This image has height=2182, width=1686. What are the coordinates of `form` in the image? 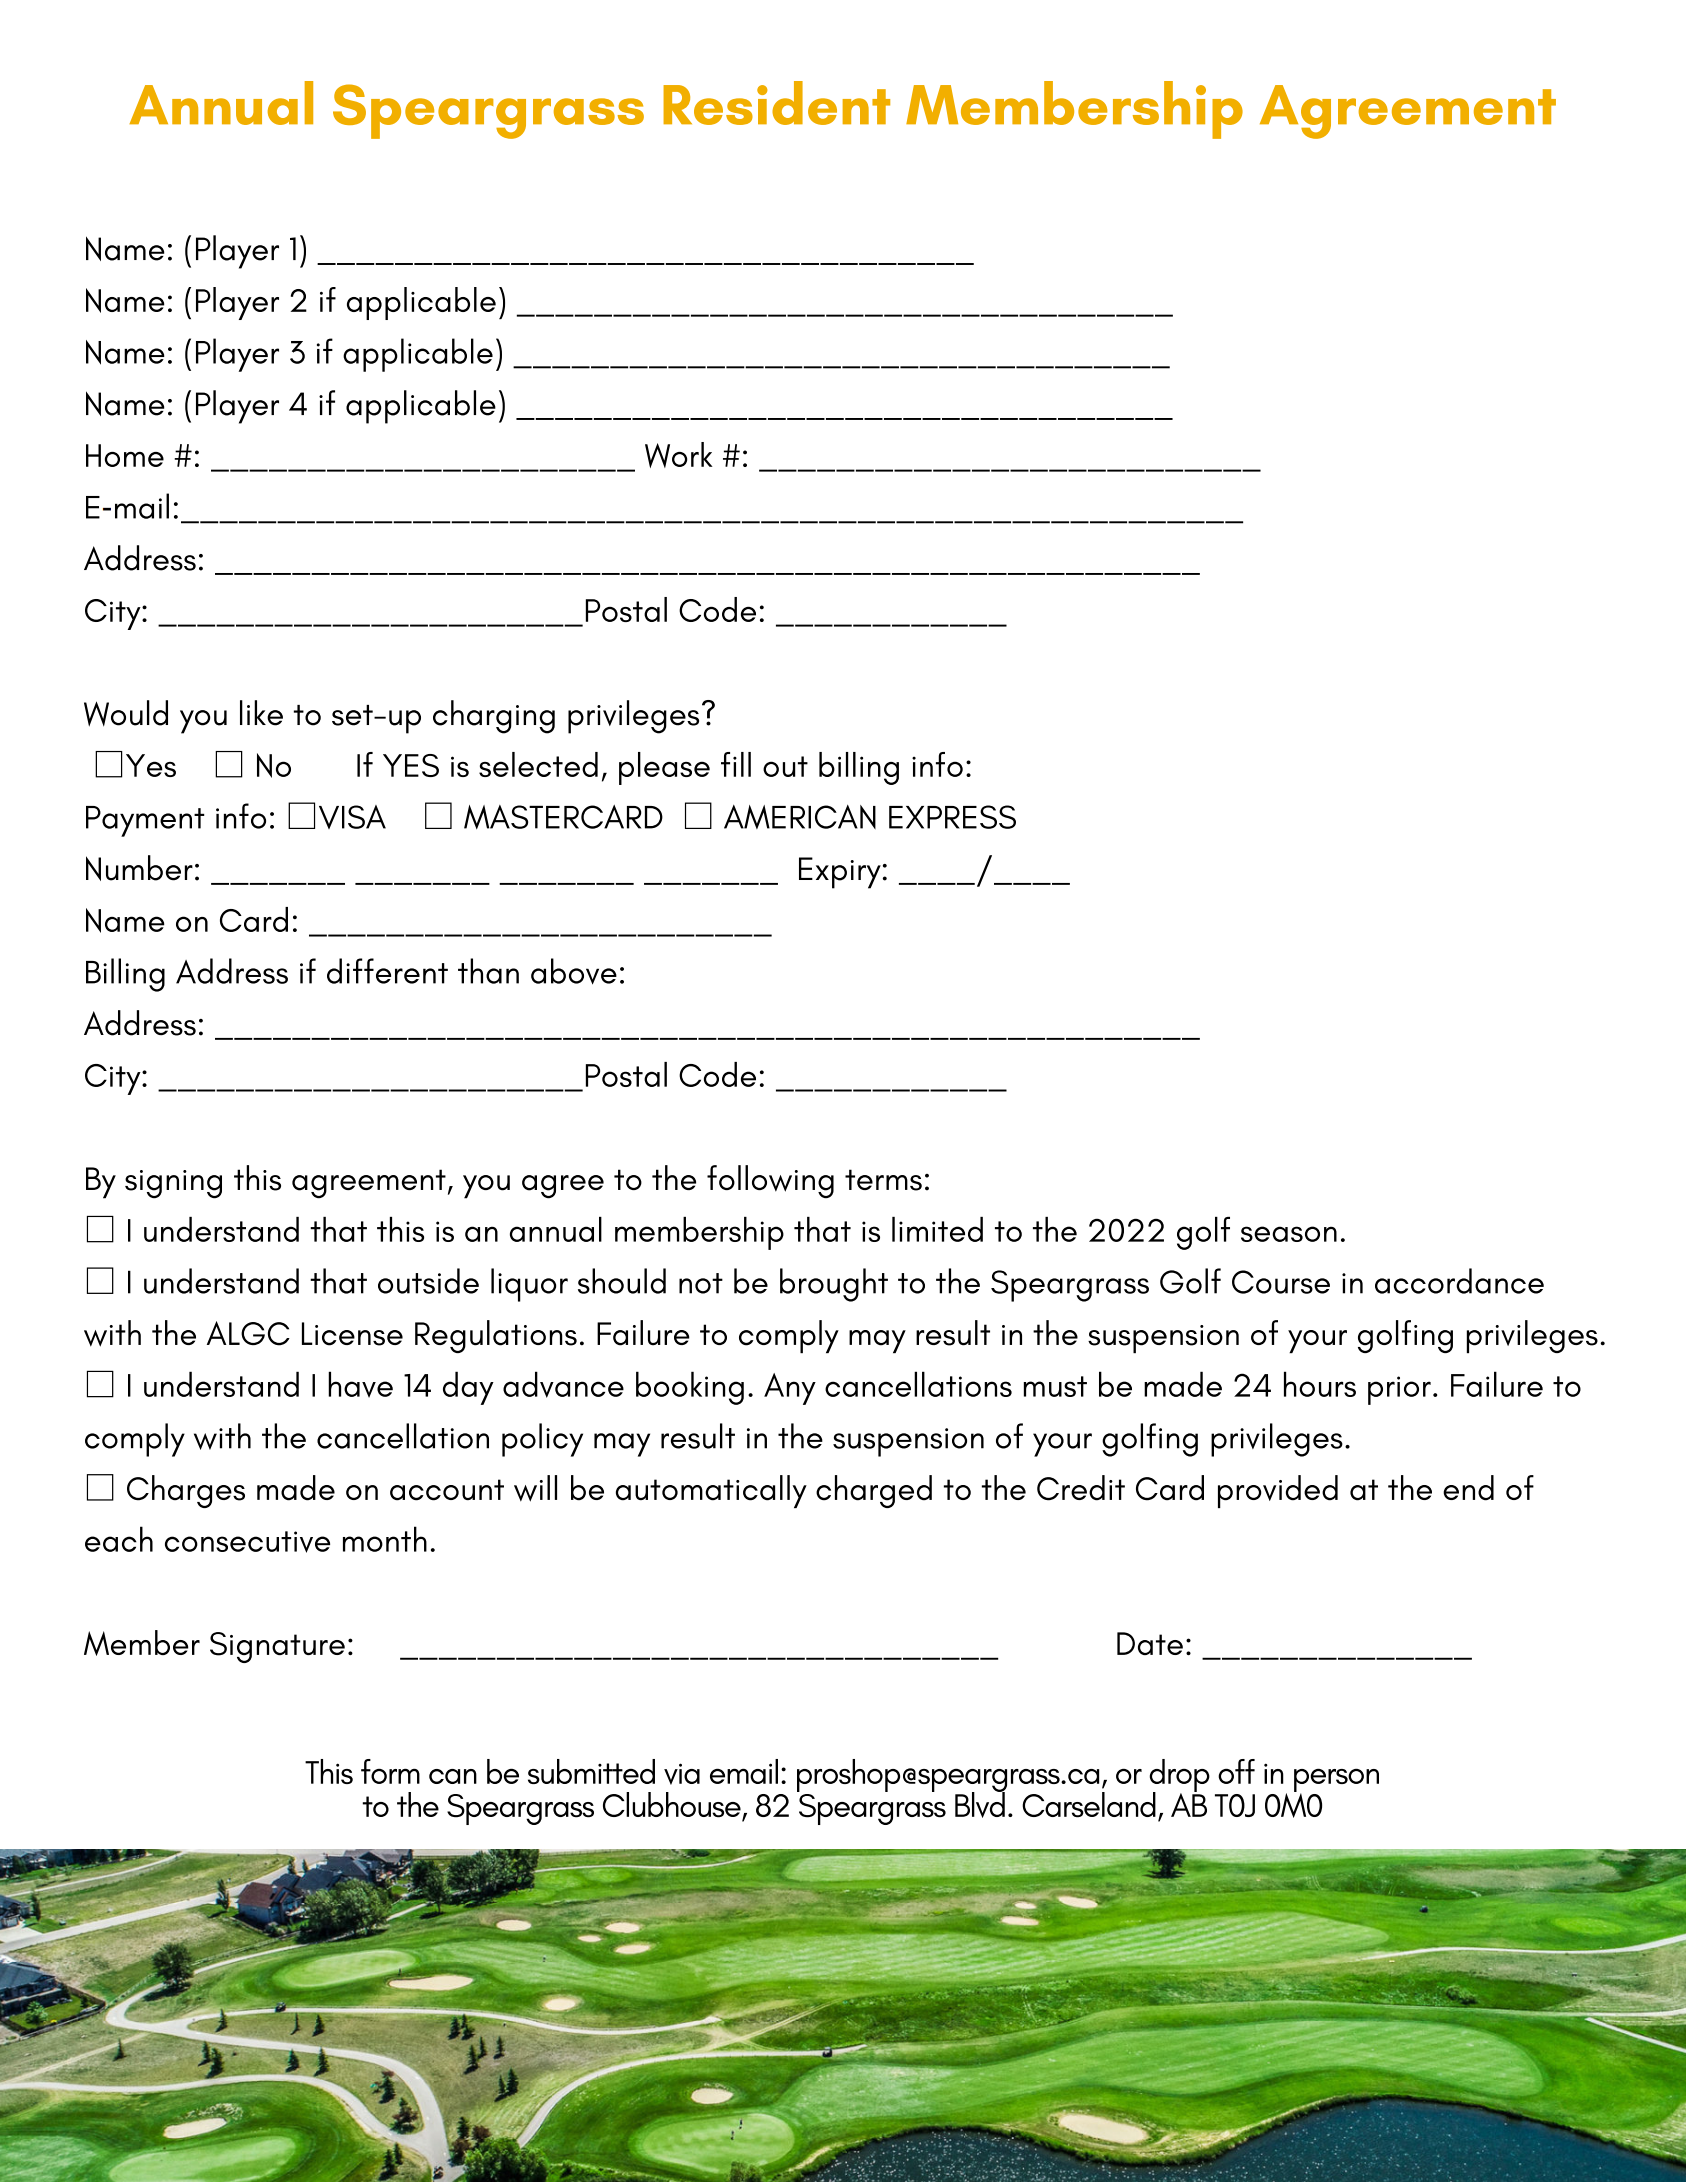 It's located at (390, 1771).
